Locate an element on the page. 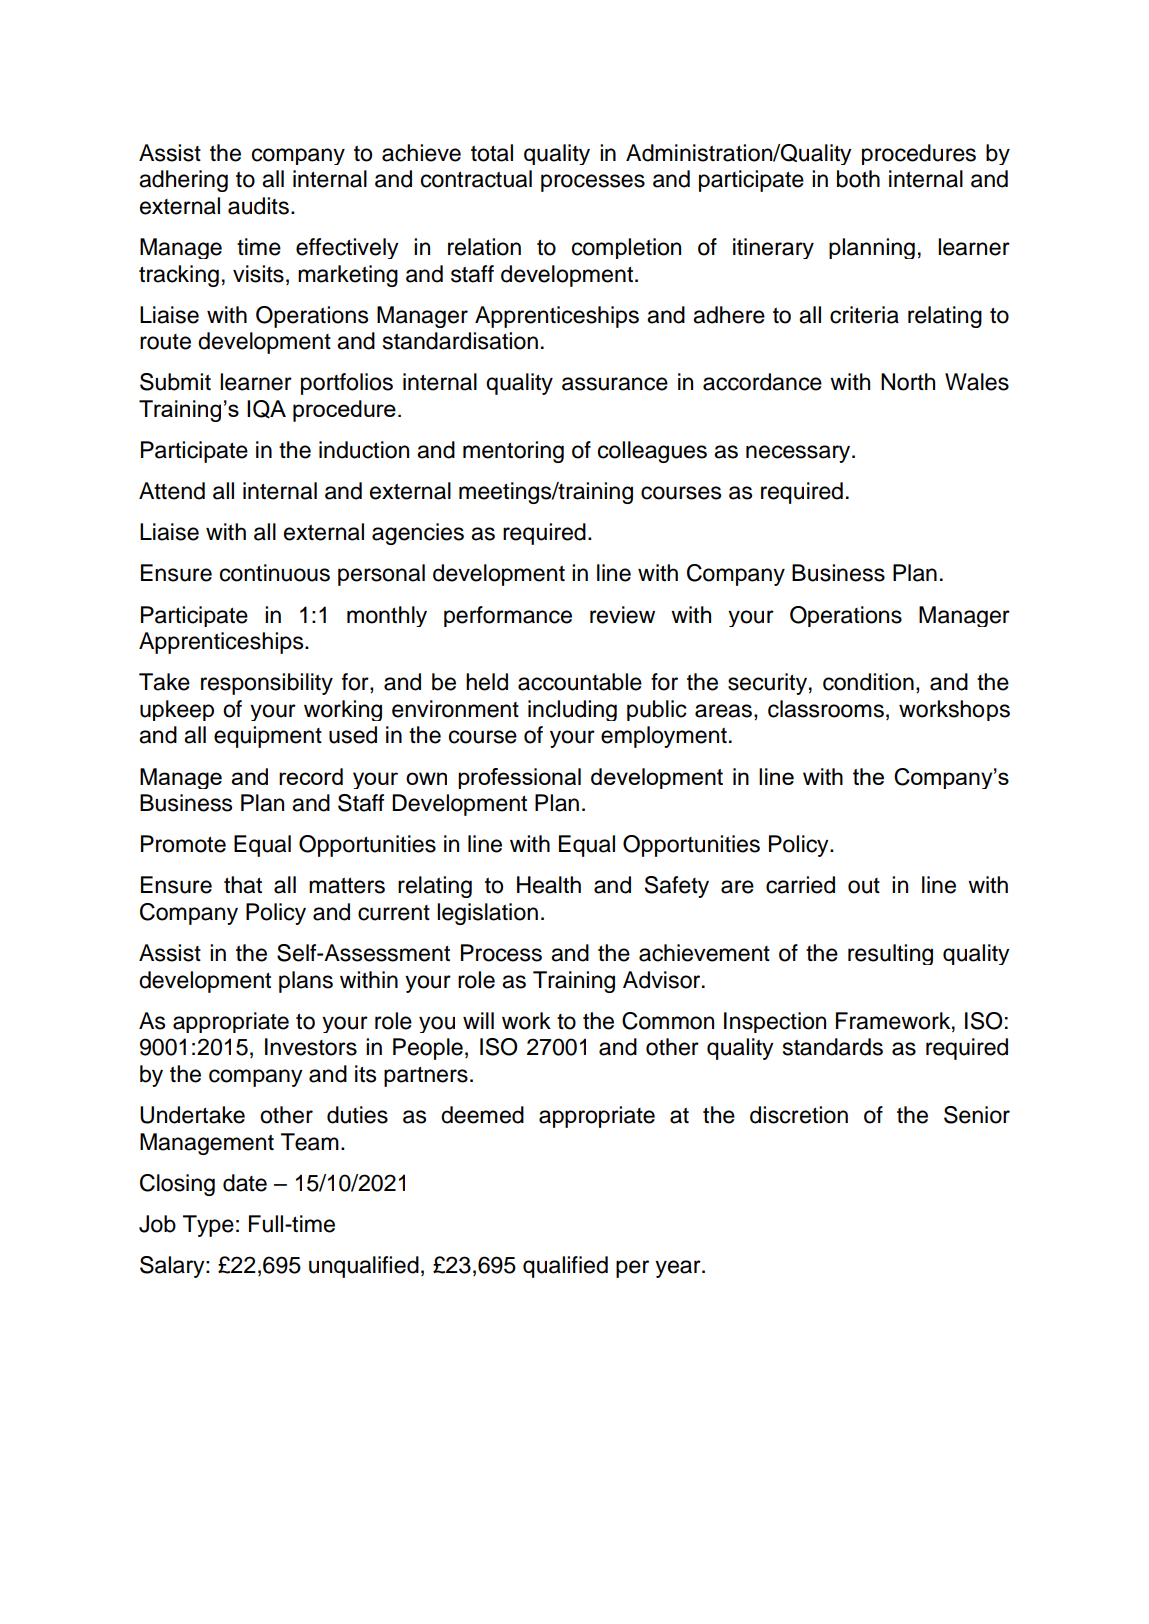 The image size is (1149, 1624). including is located at coordinates (572, 710).
